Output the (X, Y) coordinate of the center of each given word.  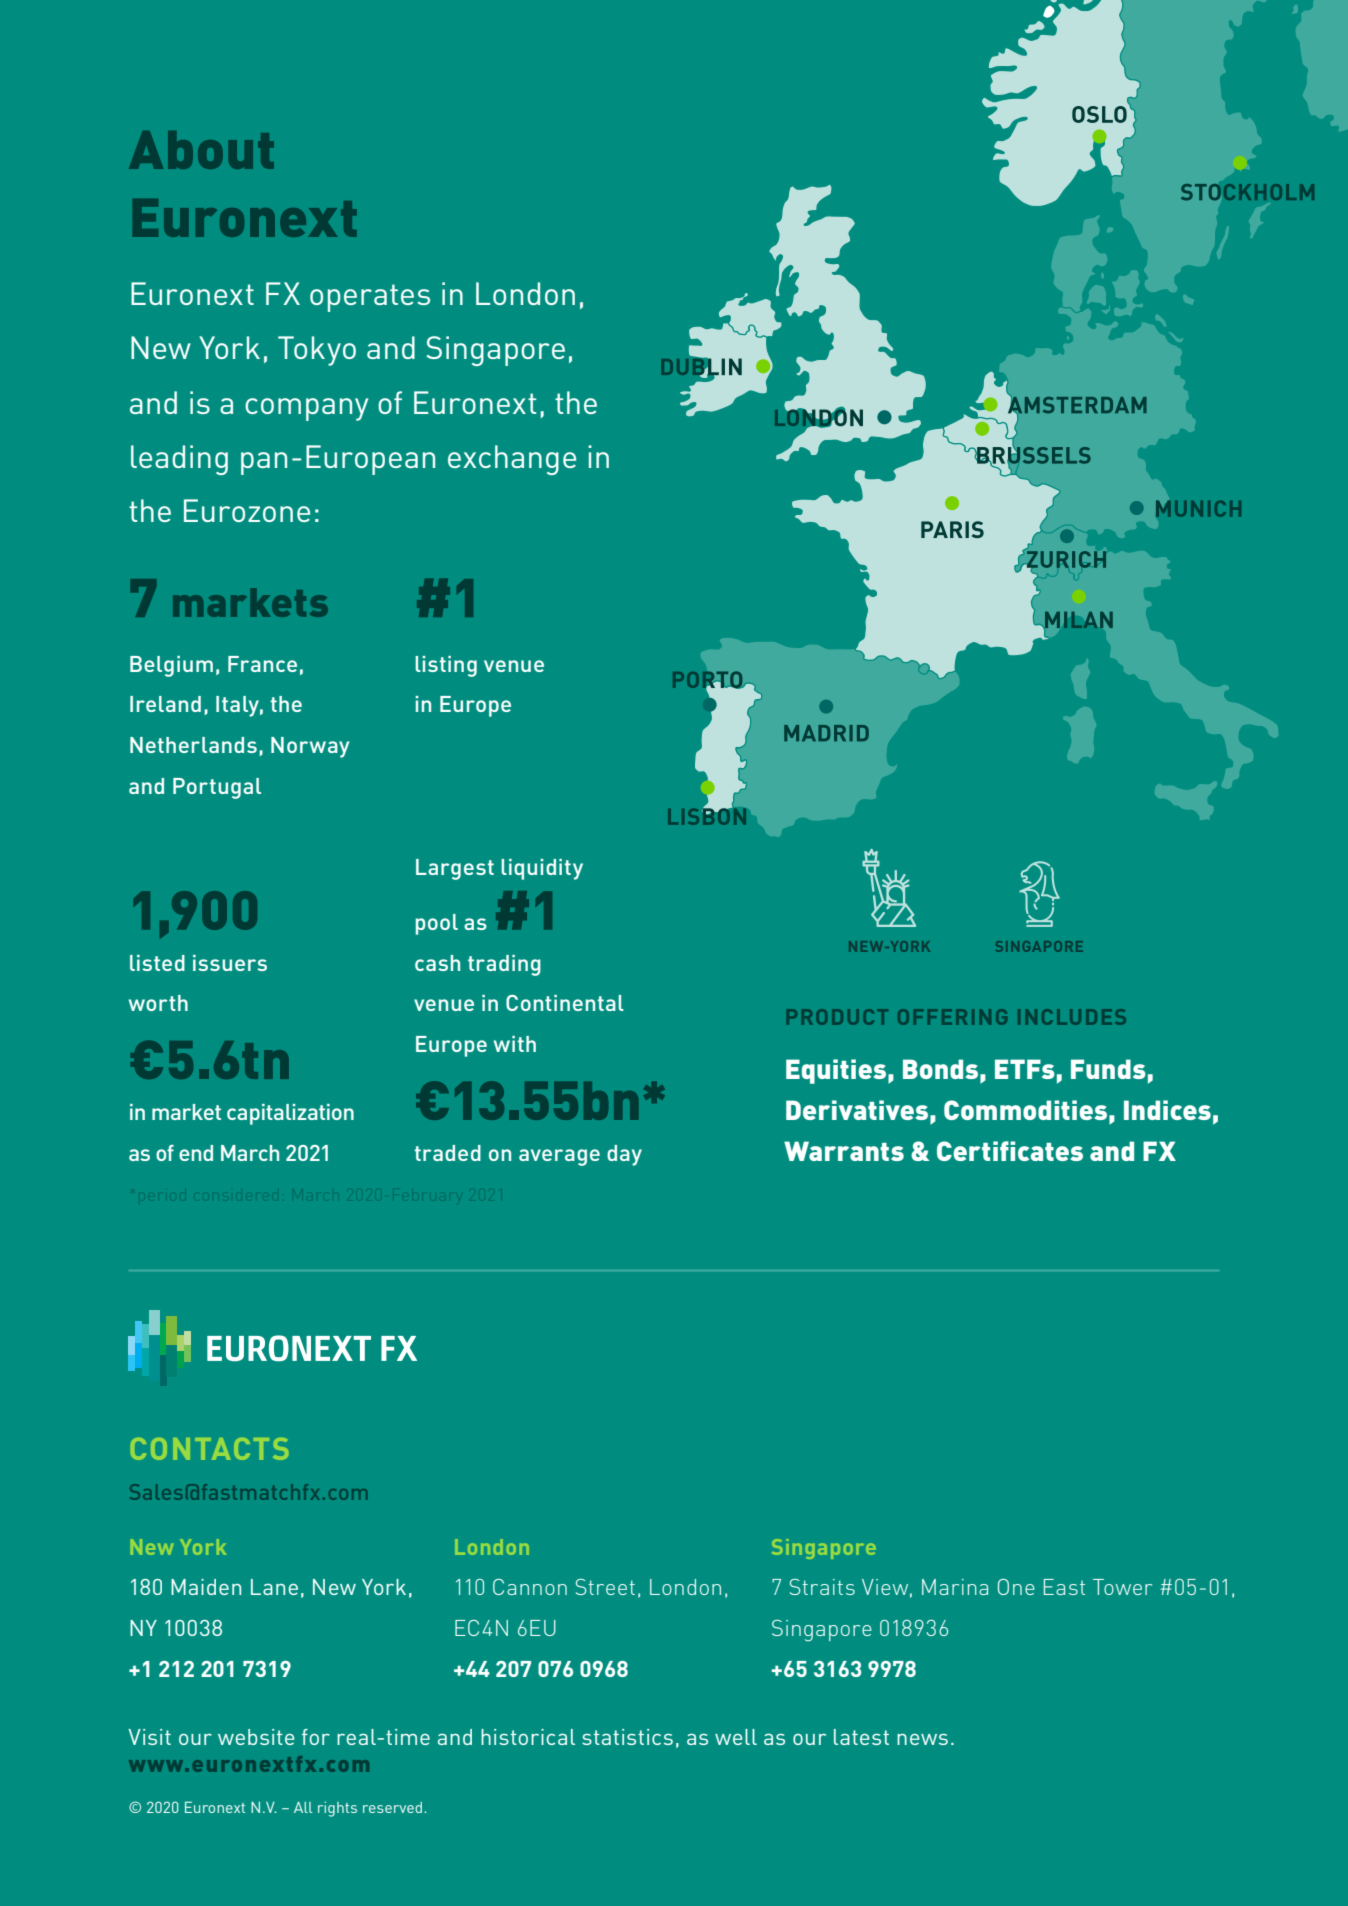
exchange (512, 460)
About (201, 150)
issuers (230, 963)
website (256, 1737)
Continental (565, 1003)
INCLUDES (1072, 1017)
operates (370, 298)
